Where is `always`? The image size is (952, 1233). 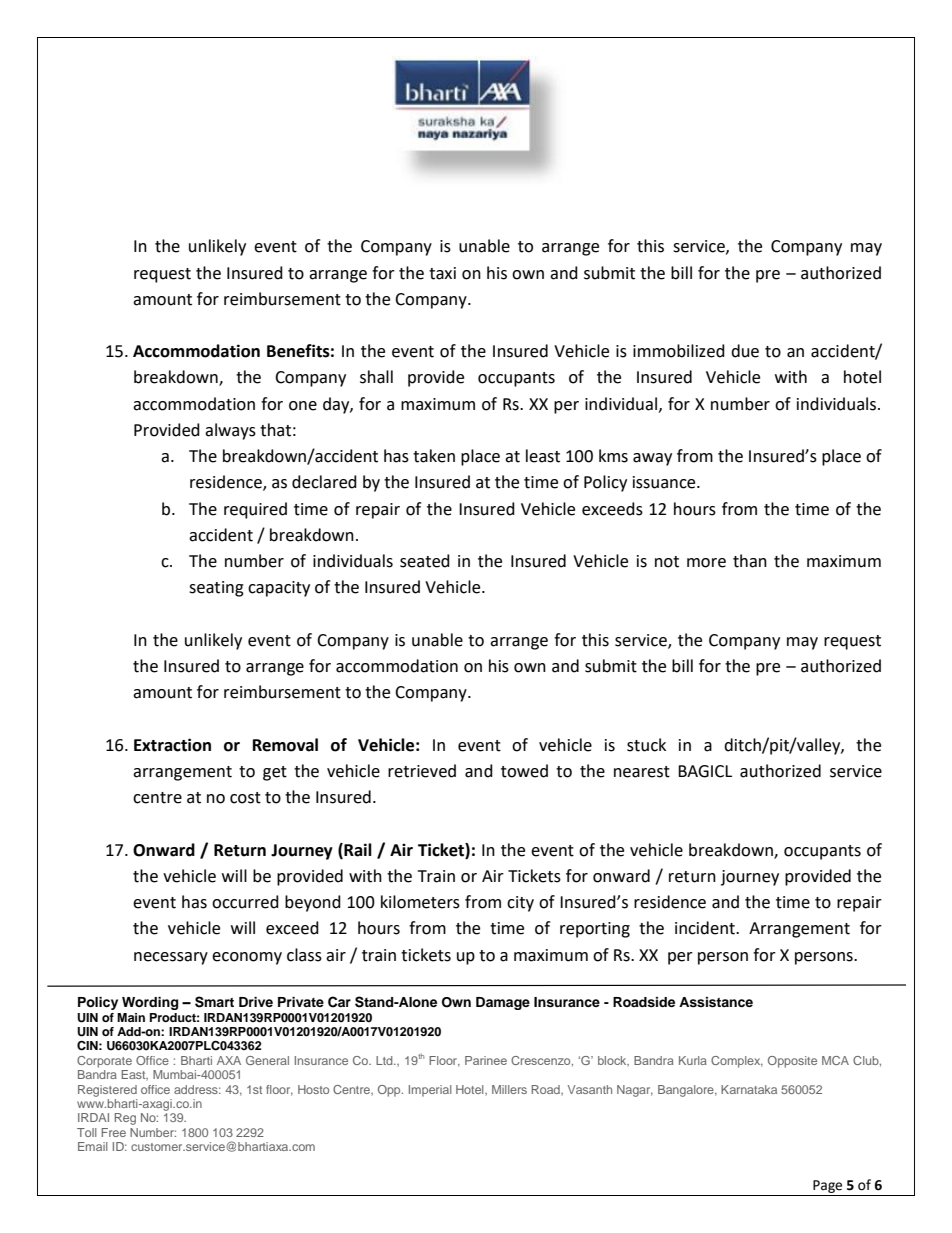
always is located at coordinates (230, 431).
